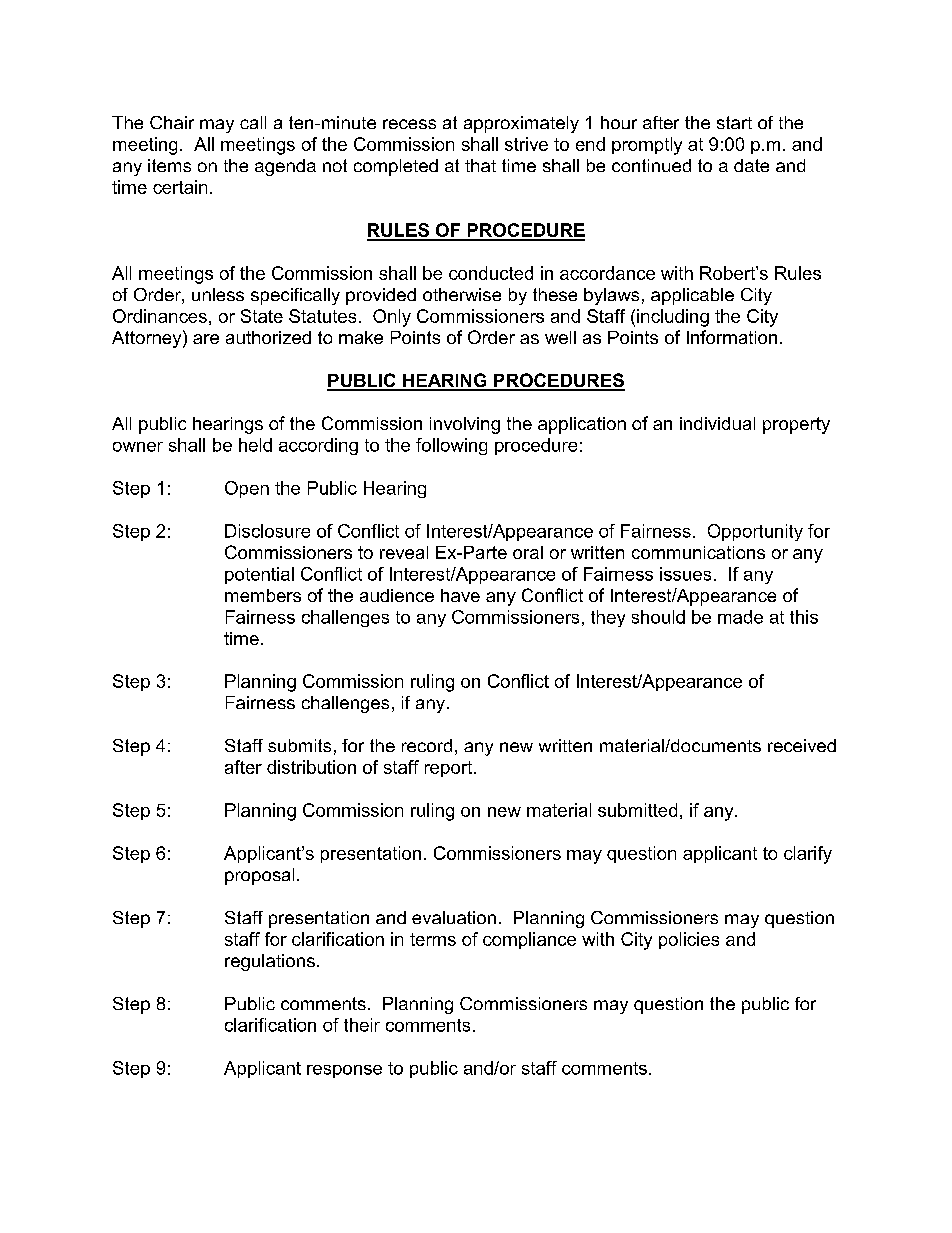  I want to click on items, so click(169, 165).
